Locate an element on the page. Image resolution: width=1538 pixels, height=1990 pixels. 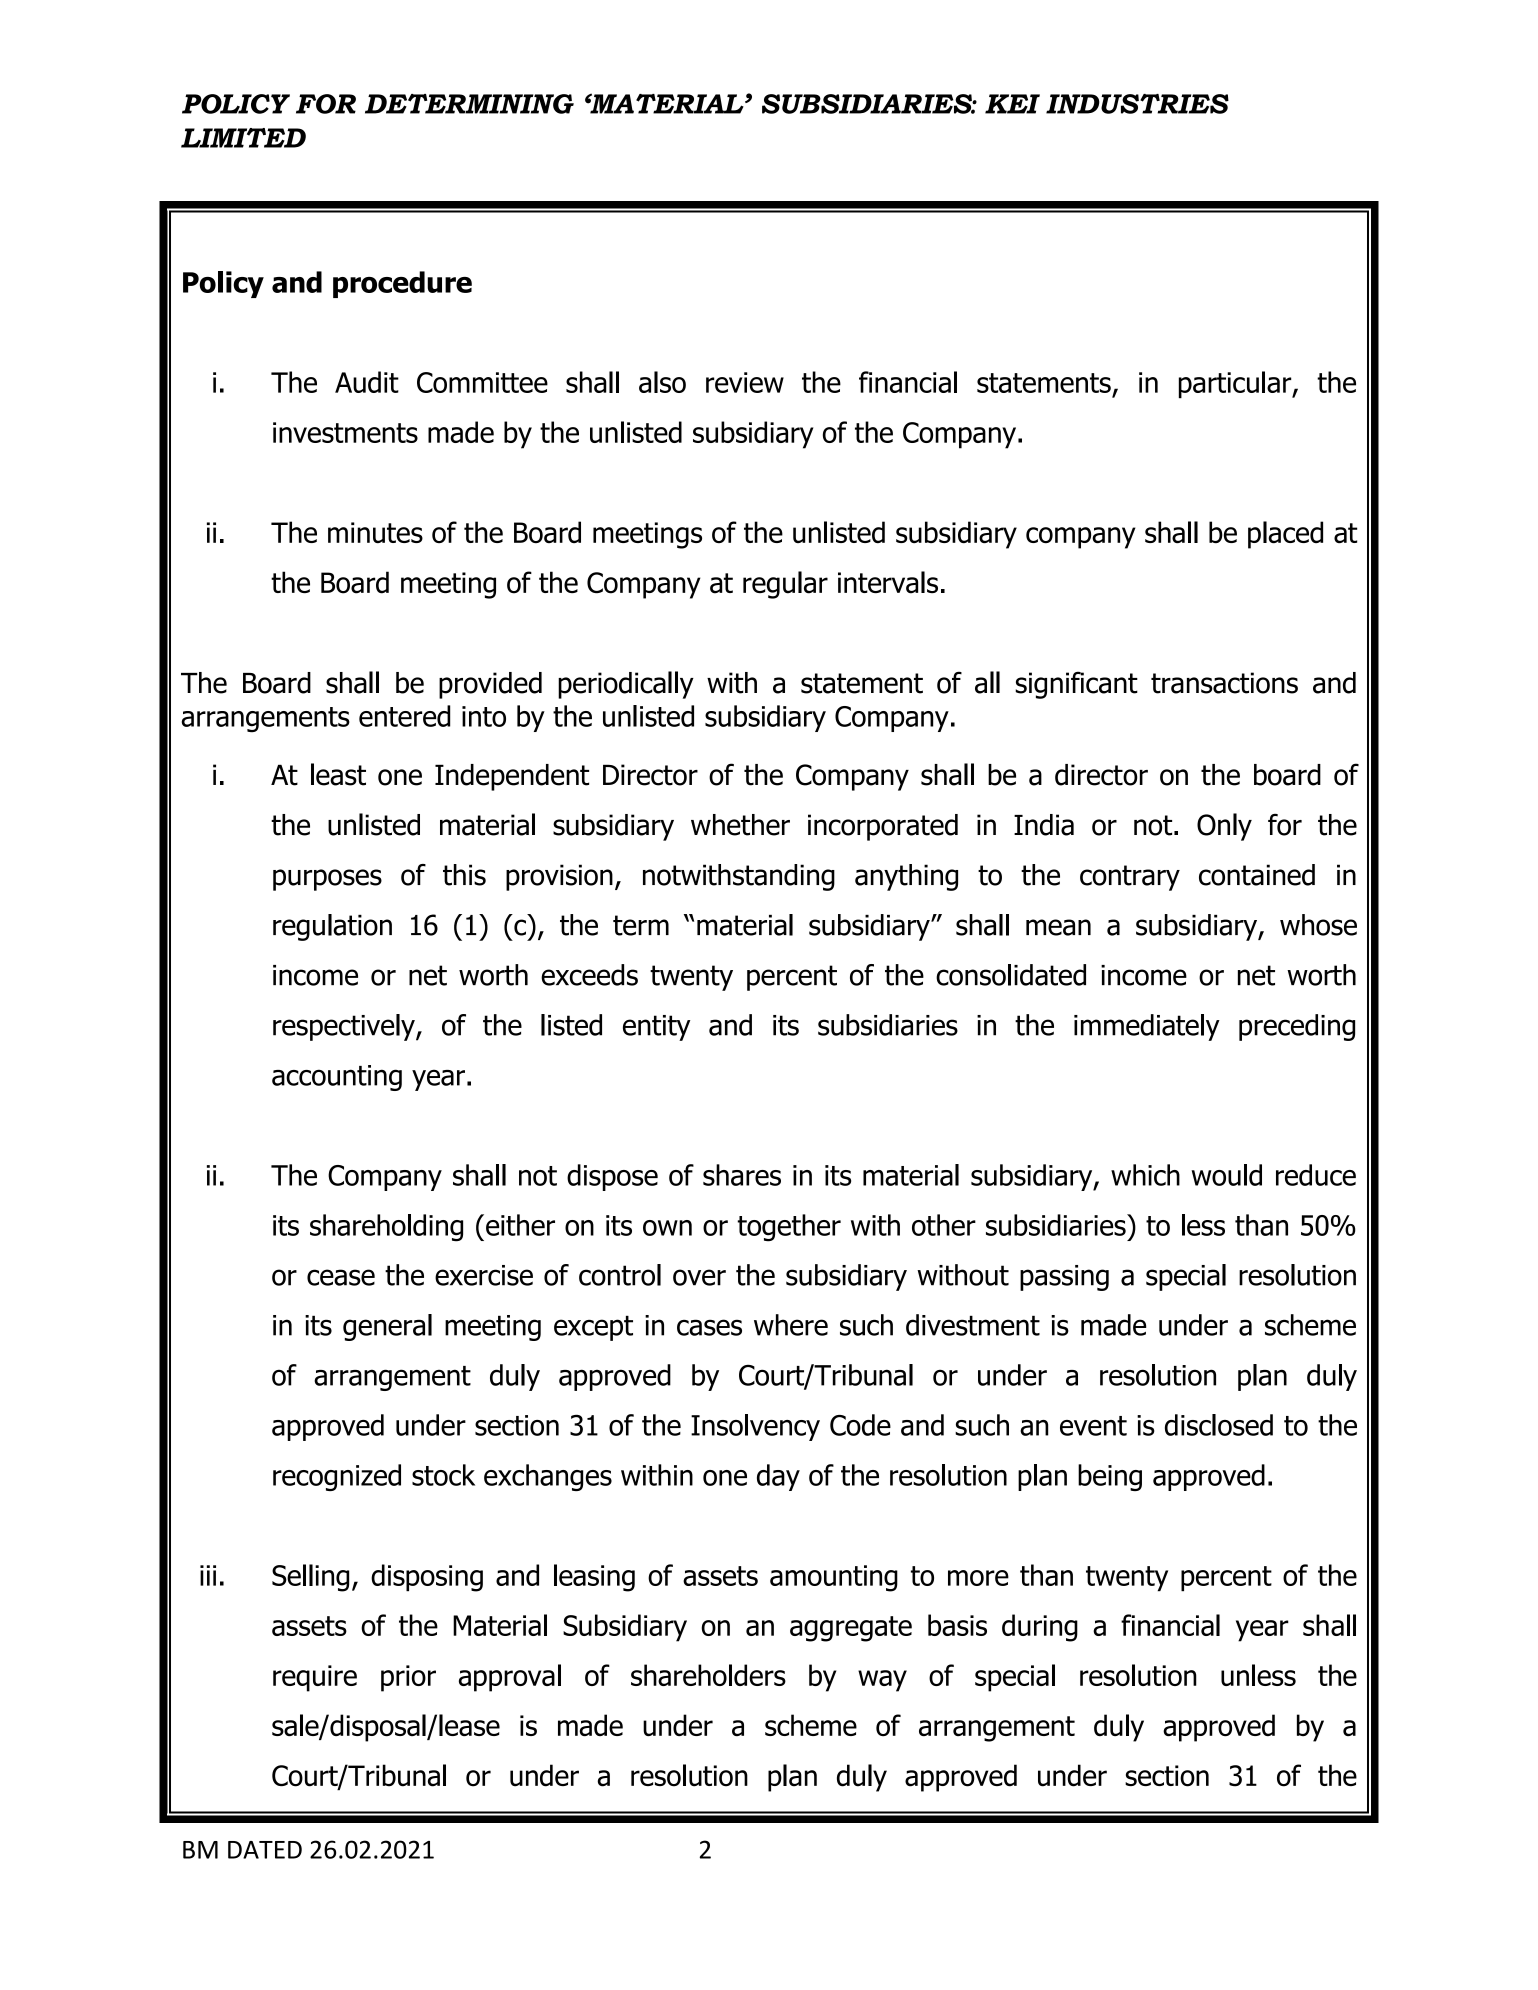
KEI is located at coordinates (1012, 104).
